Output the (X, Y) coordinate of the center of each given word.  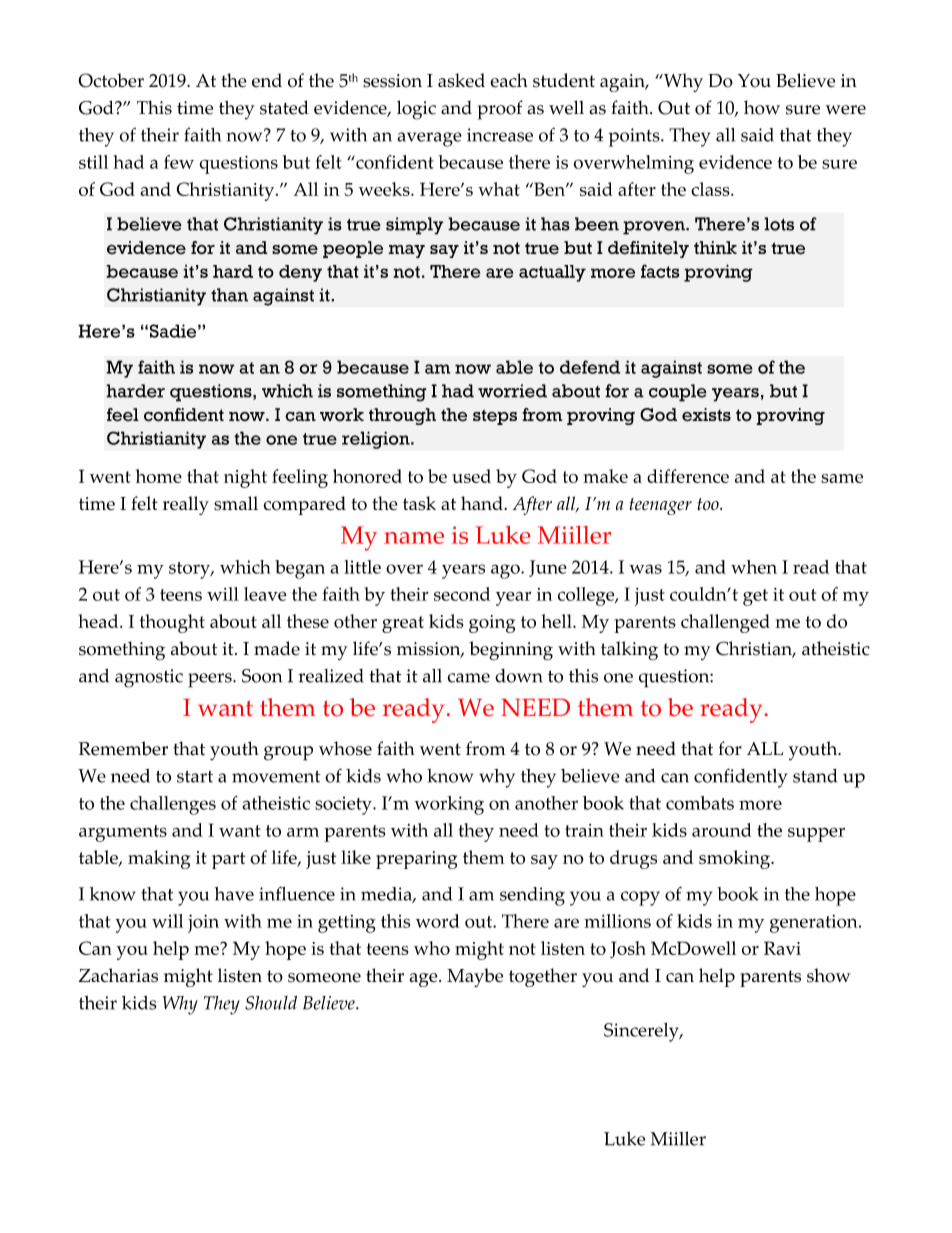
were (846, 110)
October (111, 80)
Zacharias (118, 975)
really (186, 505)
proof (500, 110)
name (414, 538)
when (754, 567)
